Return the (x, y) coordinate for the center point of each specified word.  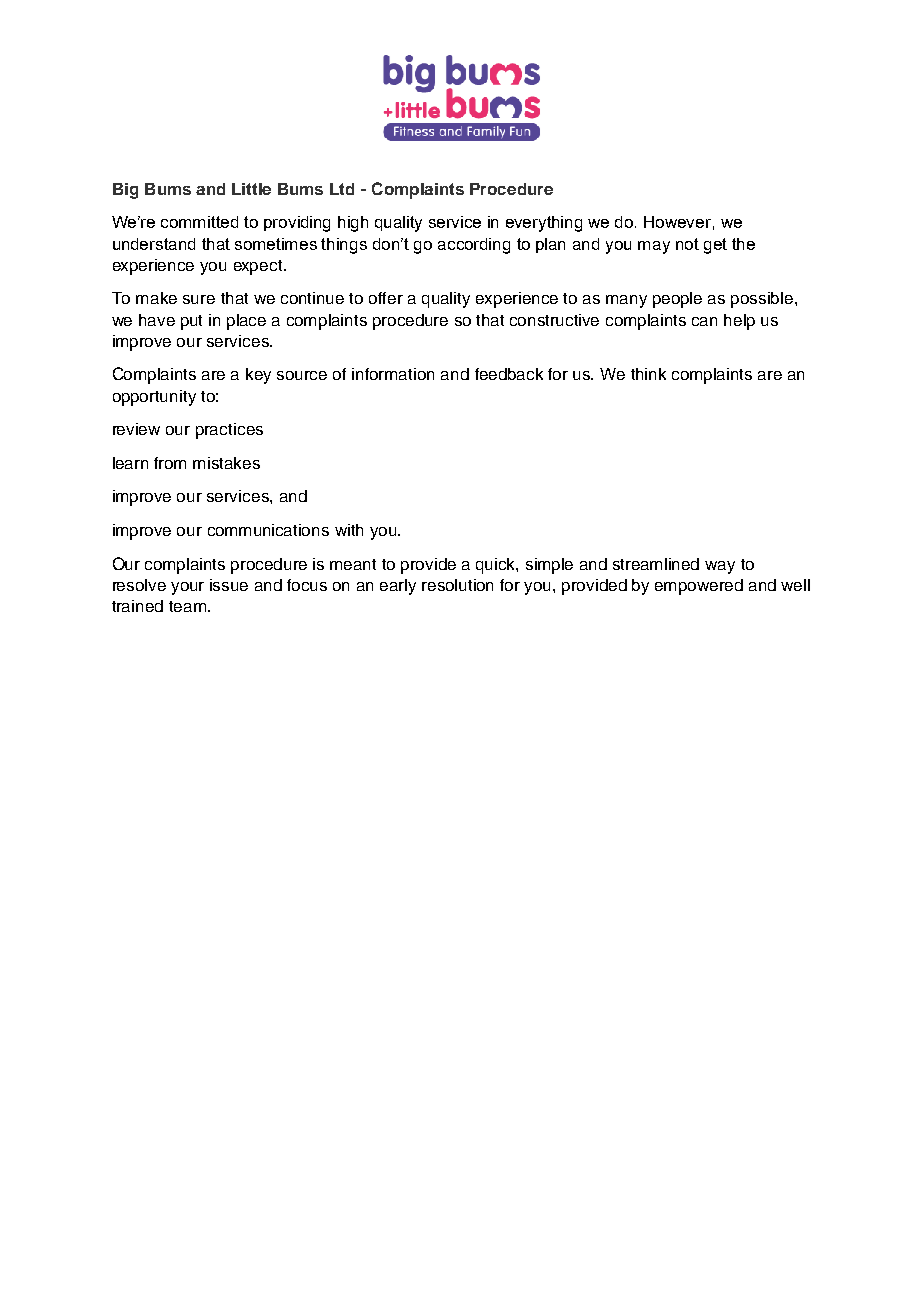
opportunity (154, 398)
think (648, 374)
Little (251, 189)
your (187, 588)
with (349, 530)
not (687, 244)
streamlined (656, 564)
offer (386, 298)
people (677, 300)
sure (199, 299)
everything (544, 224)
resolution (457, 585)
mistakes (226, 463)
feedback (509, 374)
